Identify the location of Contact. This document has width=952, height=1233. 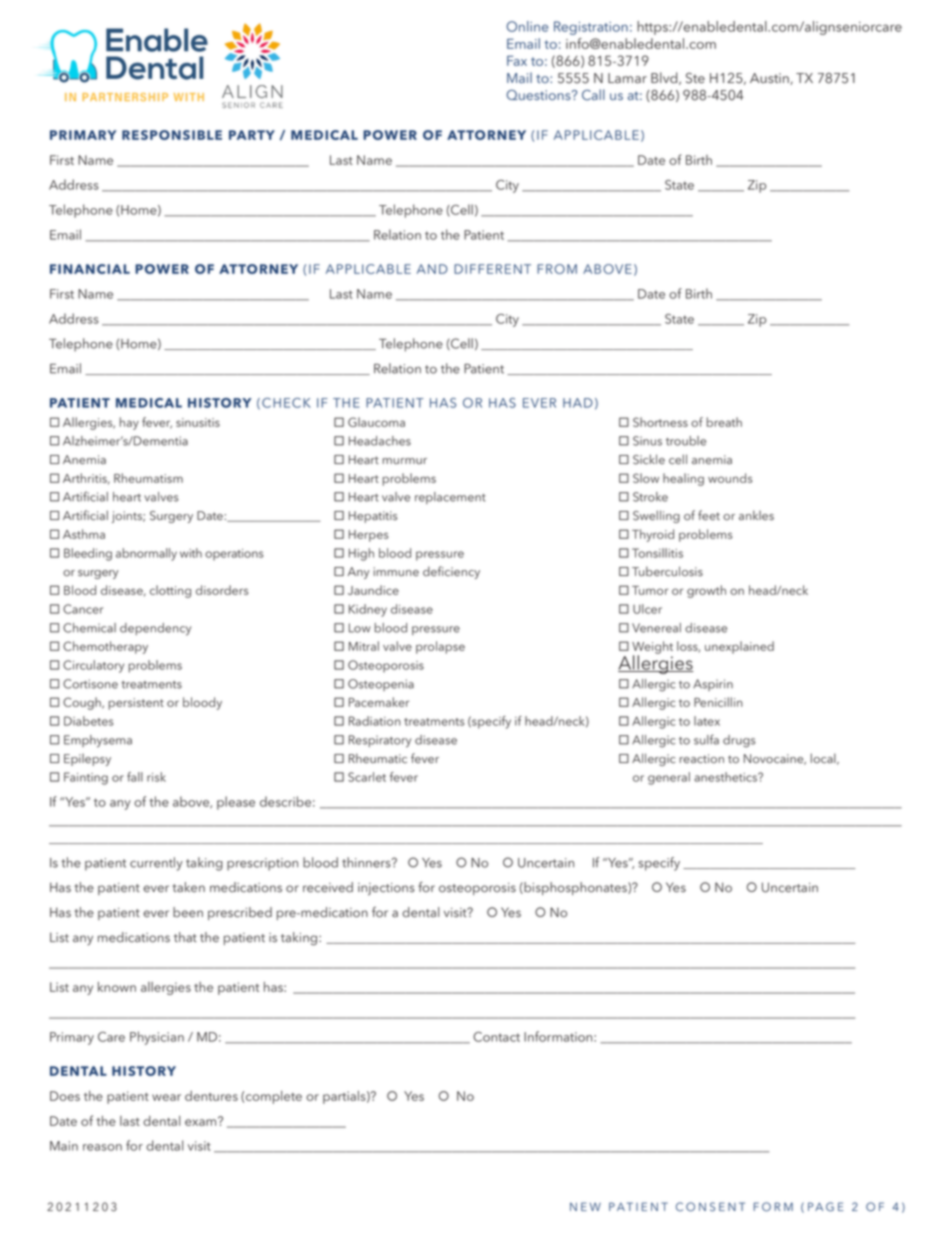
(496, 1037).
